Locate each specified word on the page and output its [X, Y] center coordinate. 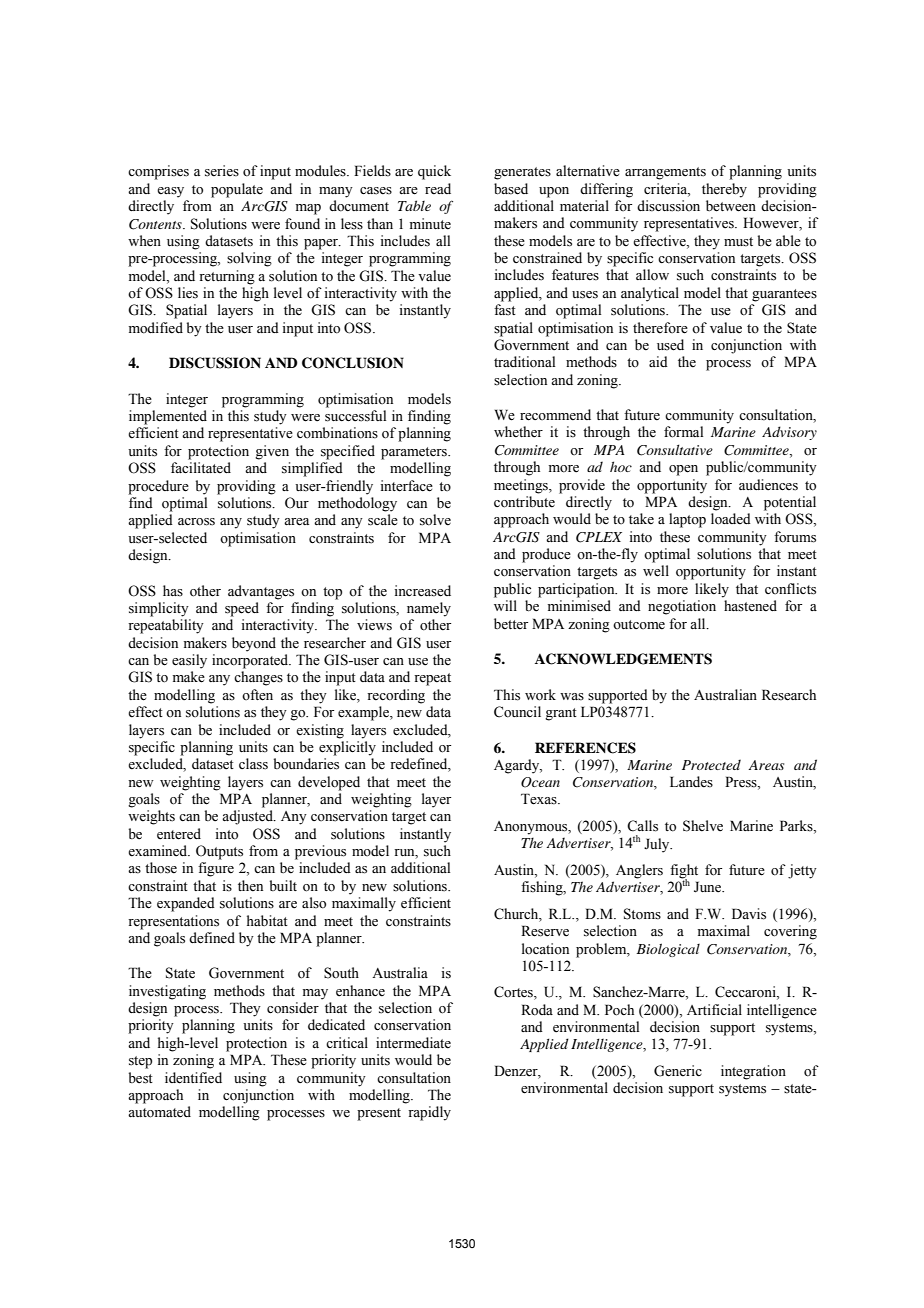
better [511, 624]
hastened [750, 606]
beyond [254, 644]
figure [216, 869]
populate [237, 190]
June [709, 887]
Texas [540, 799]
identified [193, 1078]
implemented [168, 417]
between [731, 206]
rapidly [429, 1113]
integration [753, 1072]
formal [683, 432]
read [438, 189]
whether [518, 432]
